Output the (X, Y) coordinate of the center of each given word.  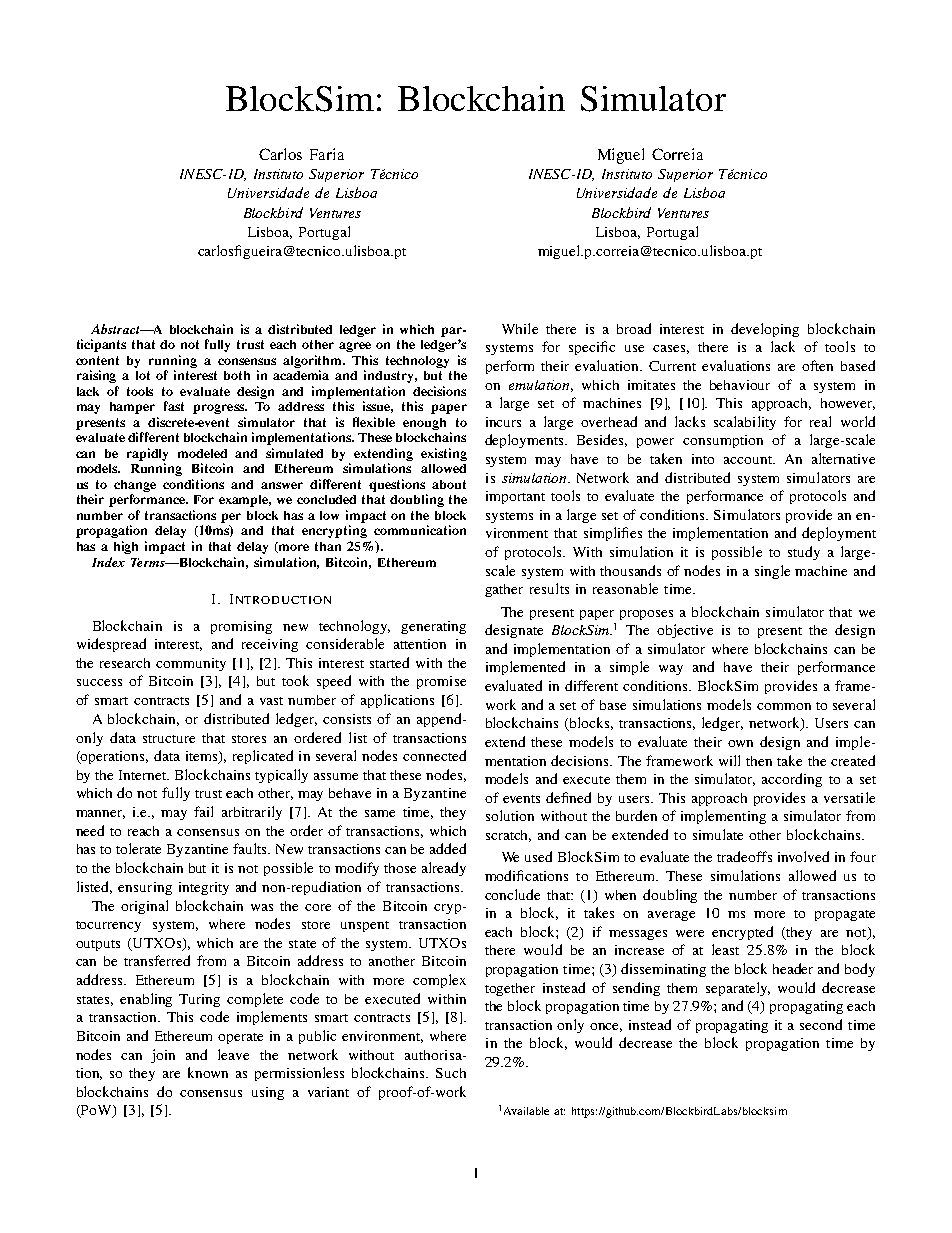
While (520, 328)
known (208, 1072)
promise (441, 682)
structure (169, 739)
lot (143, 375)
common (784, 706)
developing (765, 330)
